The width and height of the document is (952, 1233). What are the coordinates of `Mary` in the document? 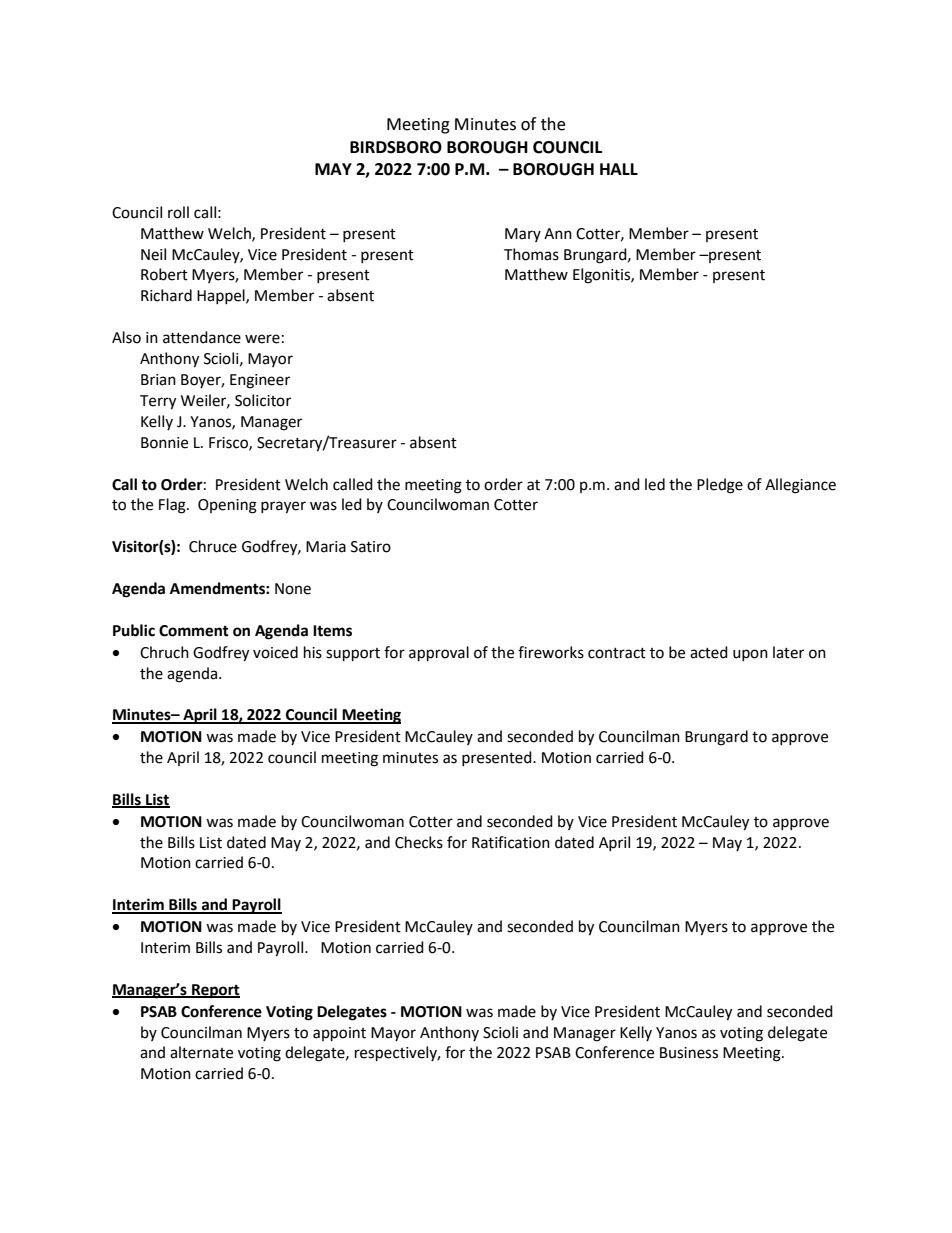 It's located at (523, 235).
